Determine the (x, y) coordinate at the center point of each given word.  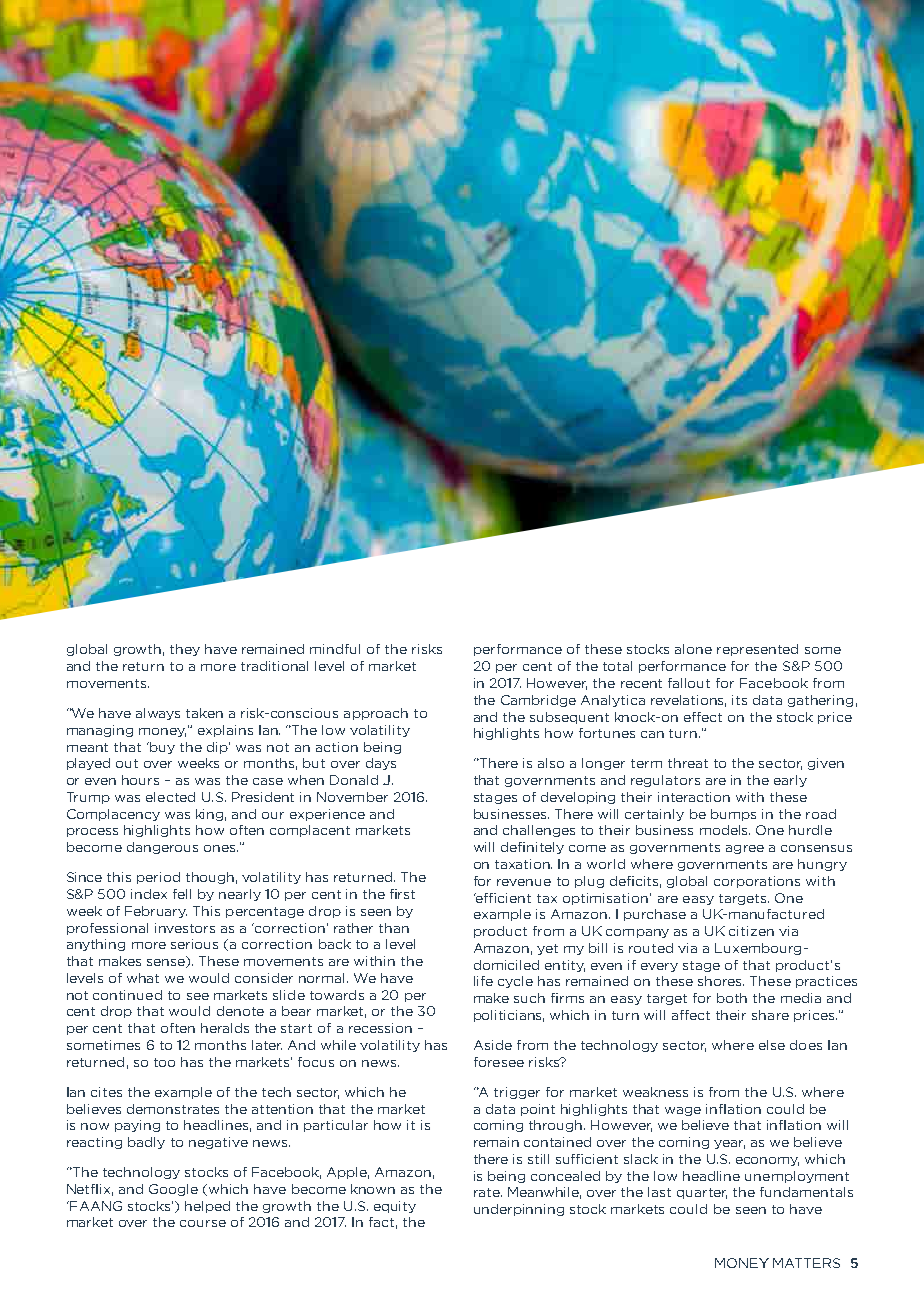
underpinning (519, 1210)
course (203, 1223)
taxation (523, 864)
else (772, 1045)
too (164, 1062)
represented (757, 650)
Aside (493, 1045)
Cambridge (538, 701)
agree (745, 849)
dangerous (162, 848)
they (185, 650)
